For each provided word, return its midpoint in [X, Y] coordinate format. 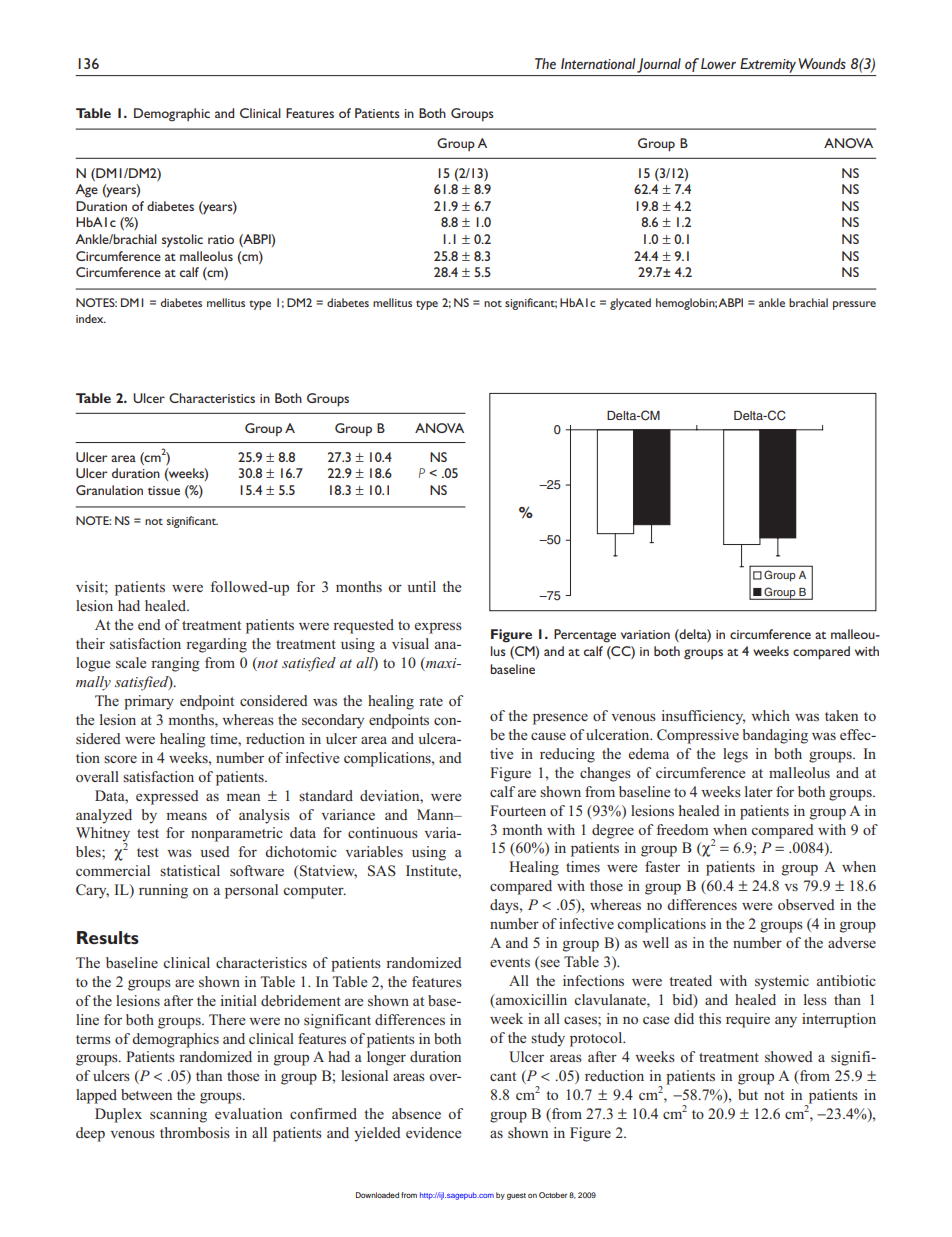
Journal [659, 65]
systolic [182, 241]
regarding [216, 645]
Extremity [768, 65]
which [770, 715]
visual [410, 643]
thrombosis [195, 1132]
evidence [433, 1132]
